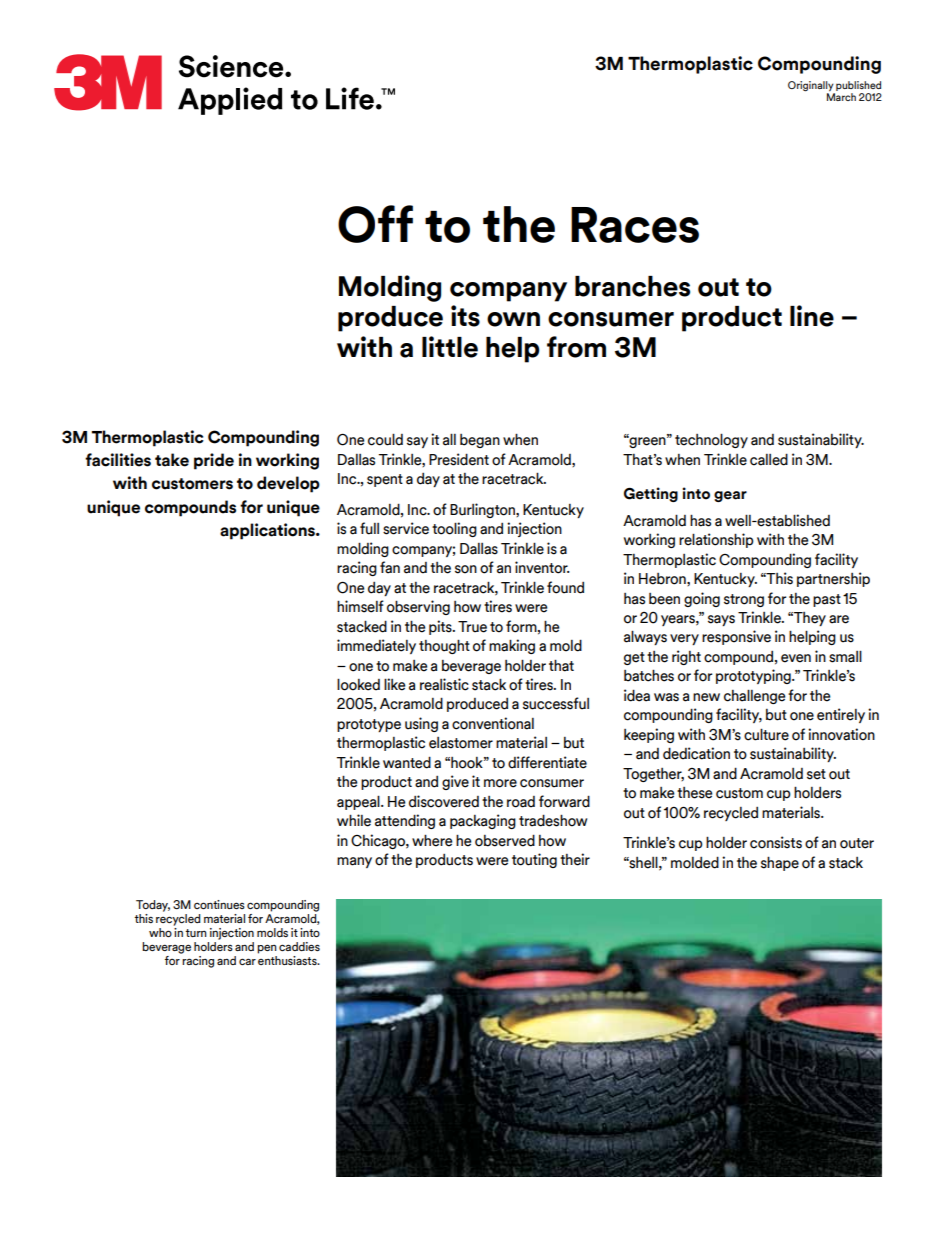  Describe the element at coordinates (766, 734) in the screenshot. I see `culture` at that location.
